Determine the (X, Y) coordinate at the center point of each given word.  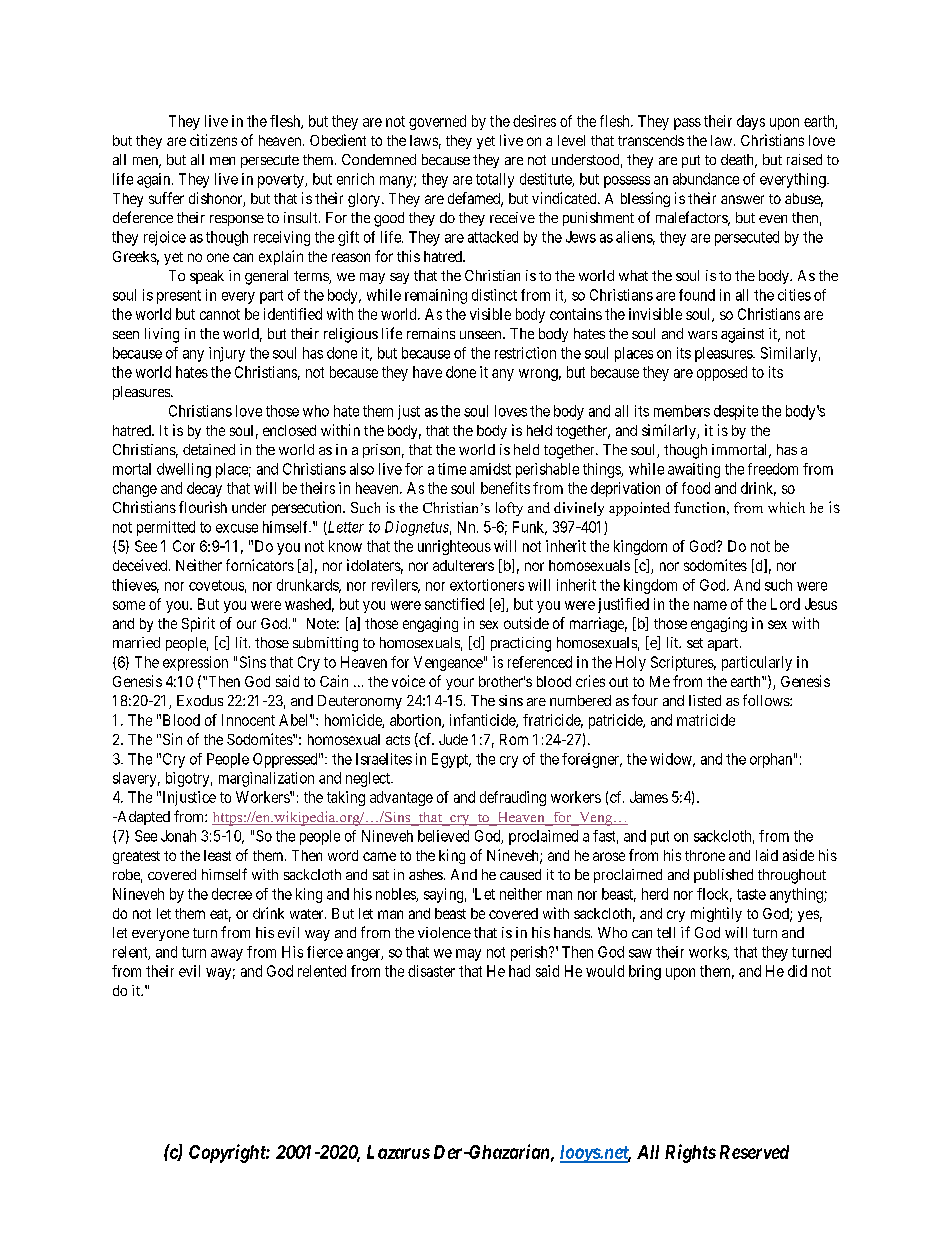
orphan (771, 760)
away (227, 955)
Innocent (248, 720)
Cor (184, 546)
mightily (716, 914)
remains (431, 333)
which (786, 507)
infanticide (483, 721)
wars (702, 335)
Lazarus (398, 1152)
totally (495, 180)
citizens (213, 140)
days (751, 122)
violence (444, 932)
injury (227, 354)
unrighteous (454, 547)
